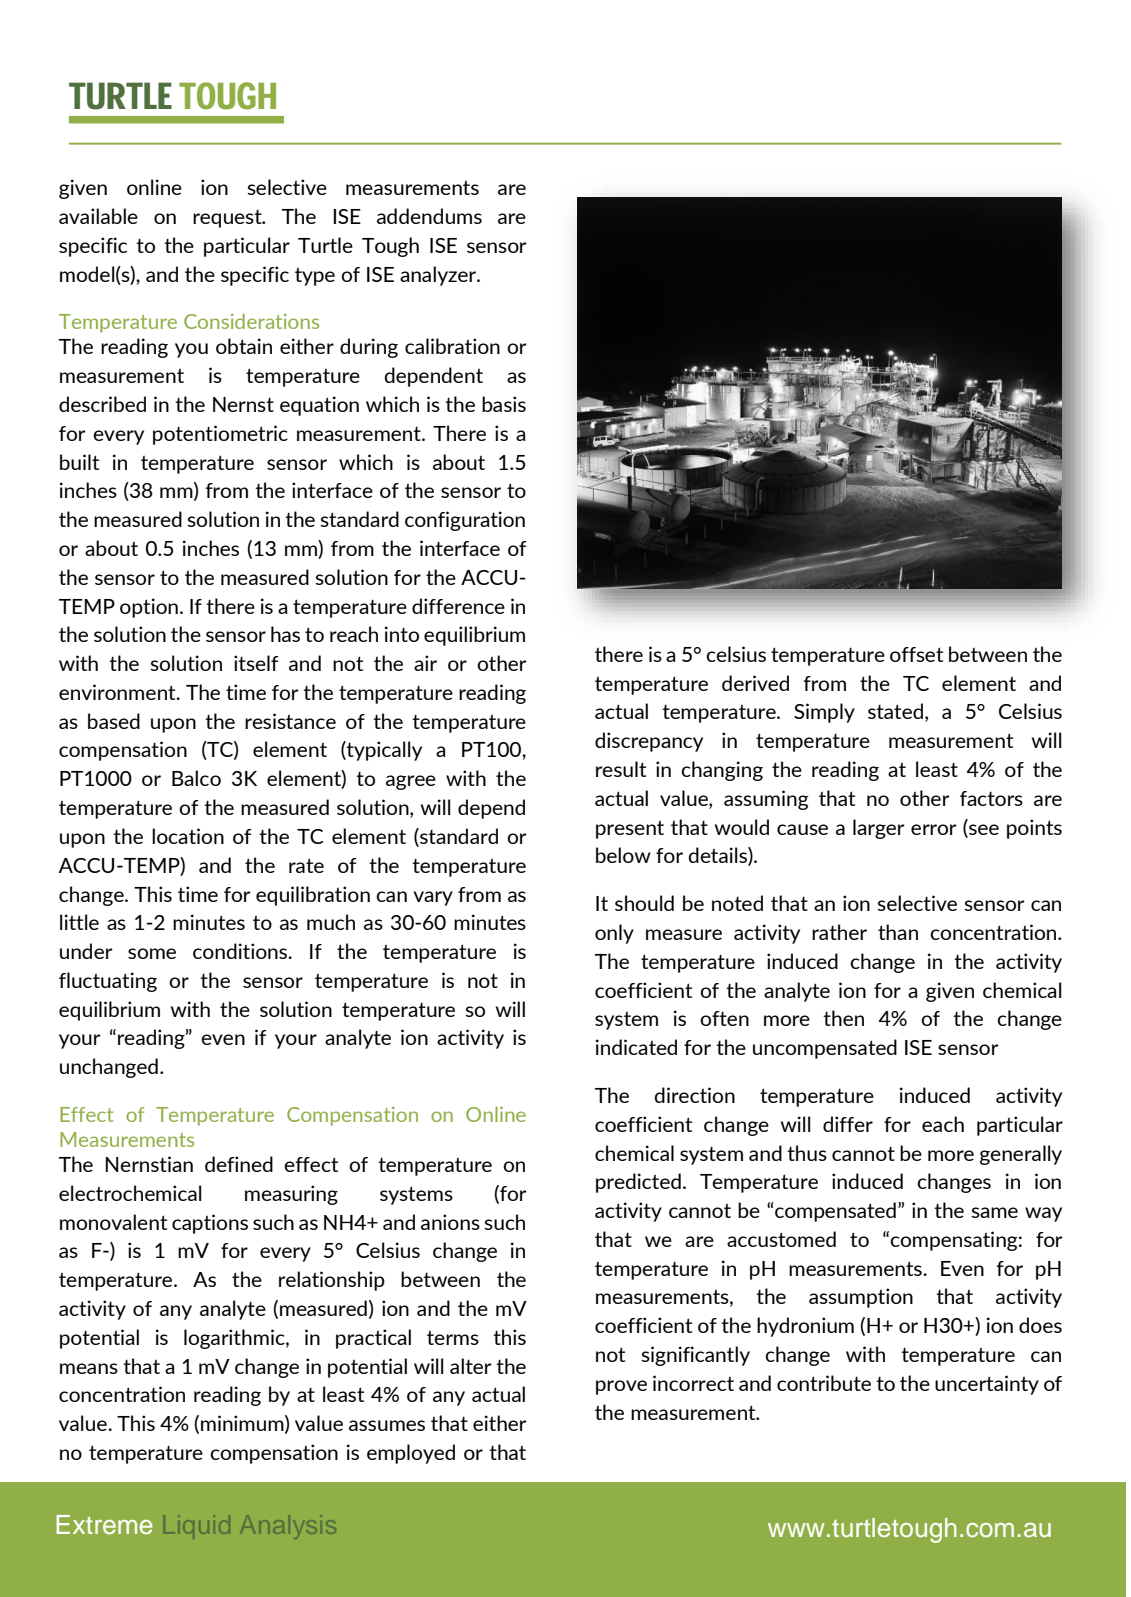 The height and width of the page is (1597, 1131). Describe the element at coordinates (504, 404) in the page. I see `basis` at that location.
